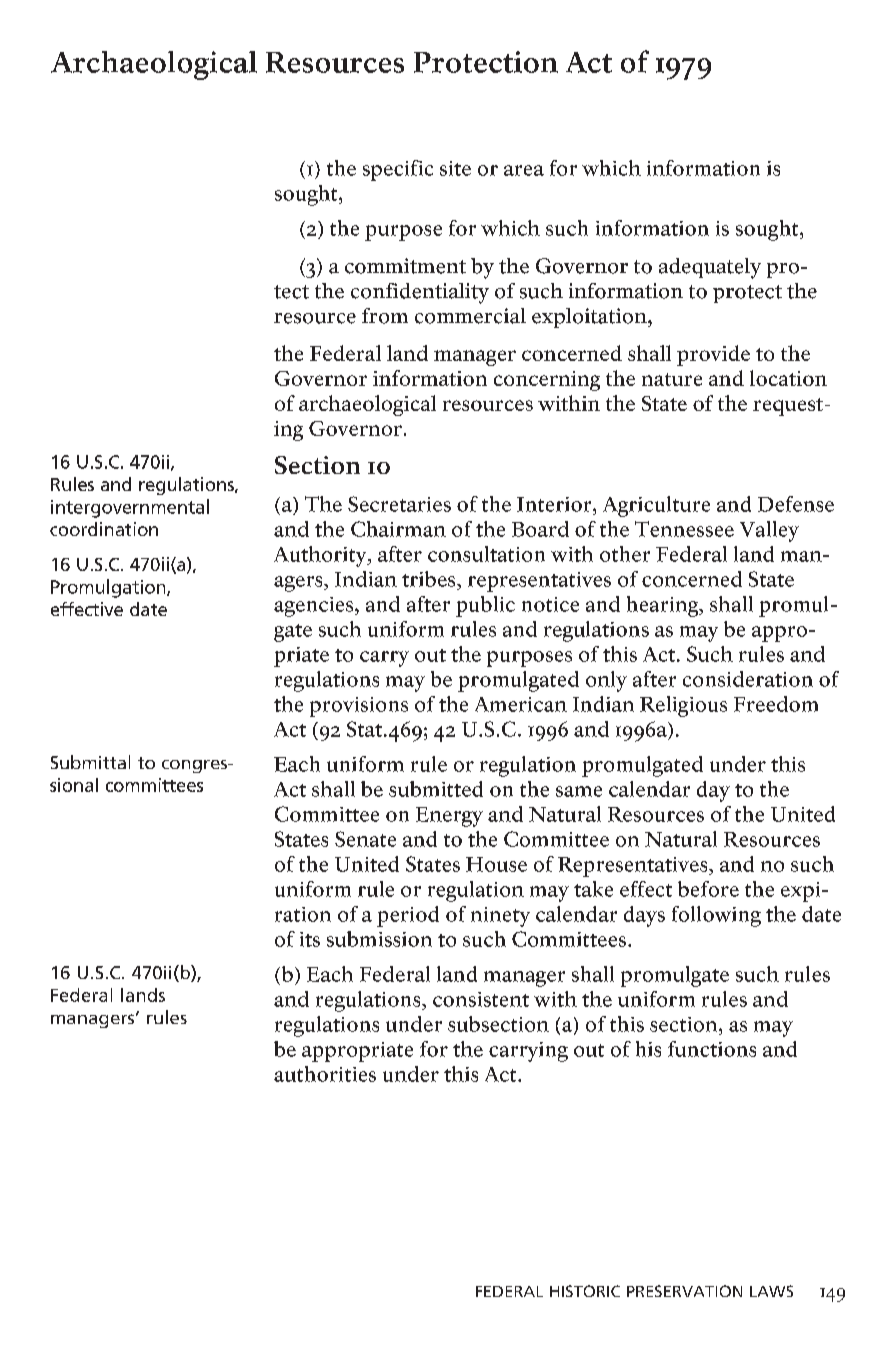  Describe the element at coordinates (325, 1074) in the screenshot. I see `authorities` at that location.
